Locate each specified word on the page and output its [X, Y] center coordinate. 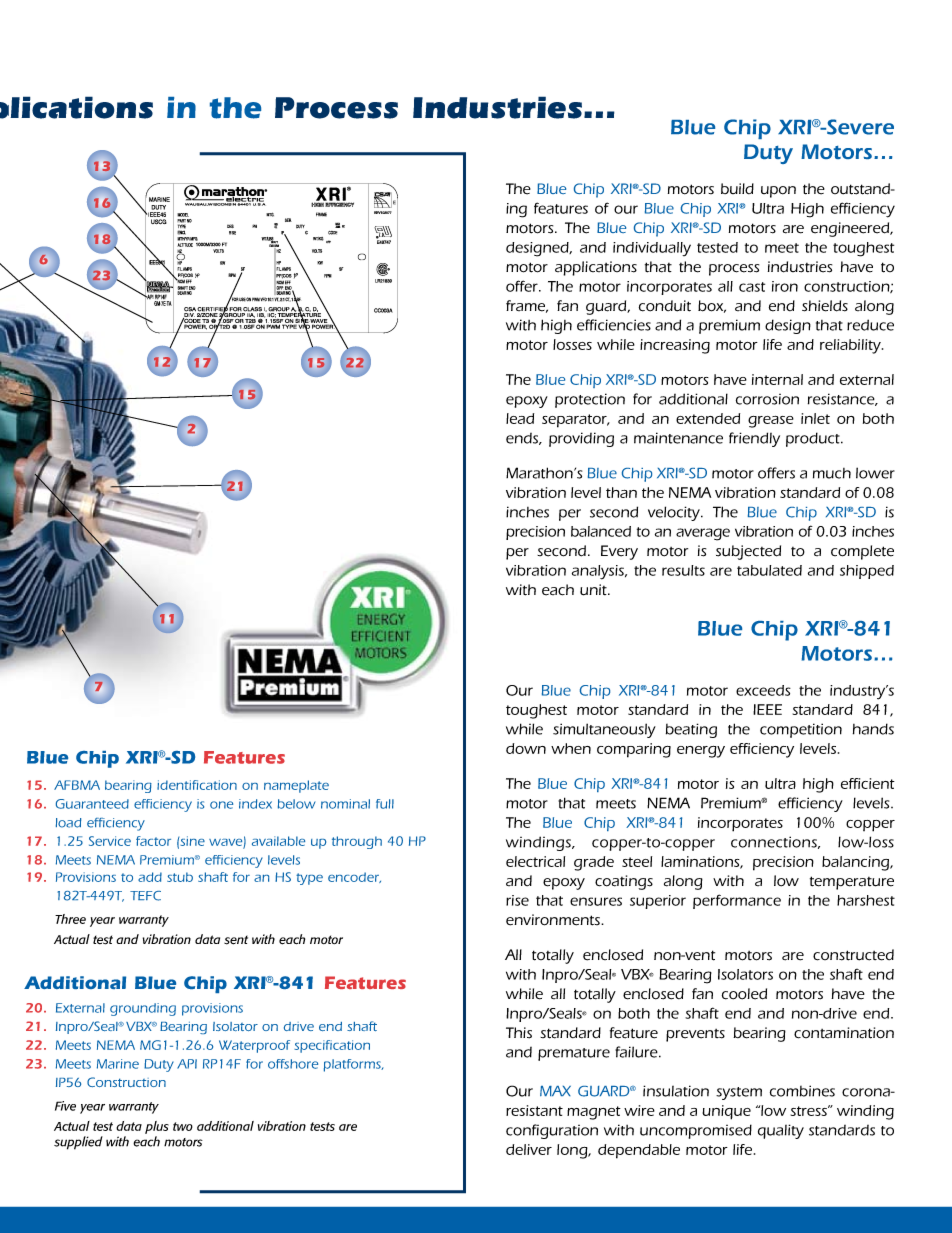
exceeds [763, 690]
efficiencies [614, 325]
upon [778, 192]
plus [157, 1127]
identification [197, 785]
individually [652, 249]
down [526, 748]
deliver [529, 1149]
